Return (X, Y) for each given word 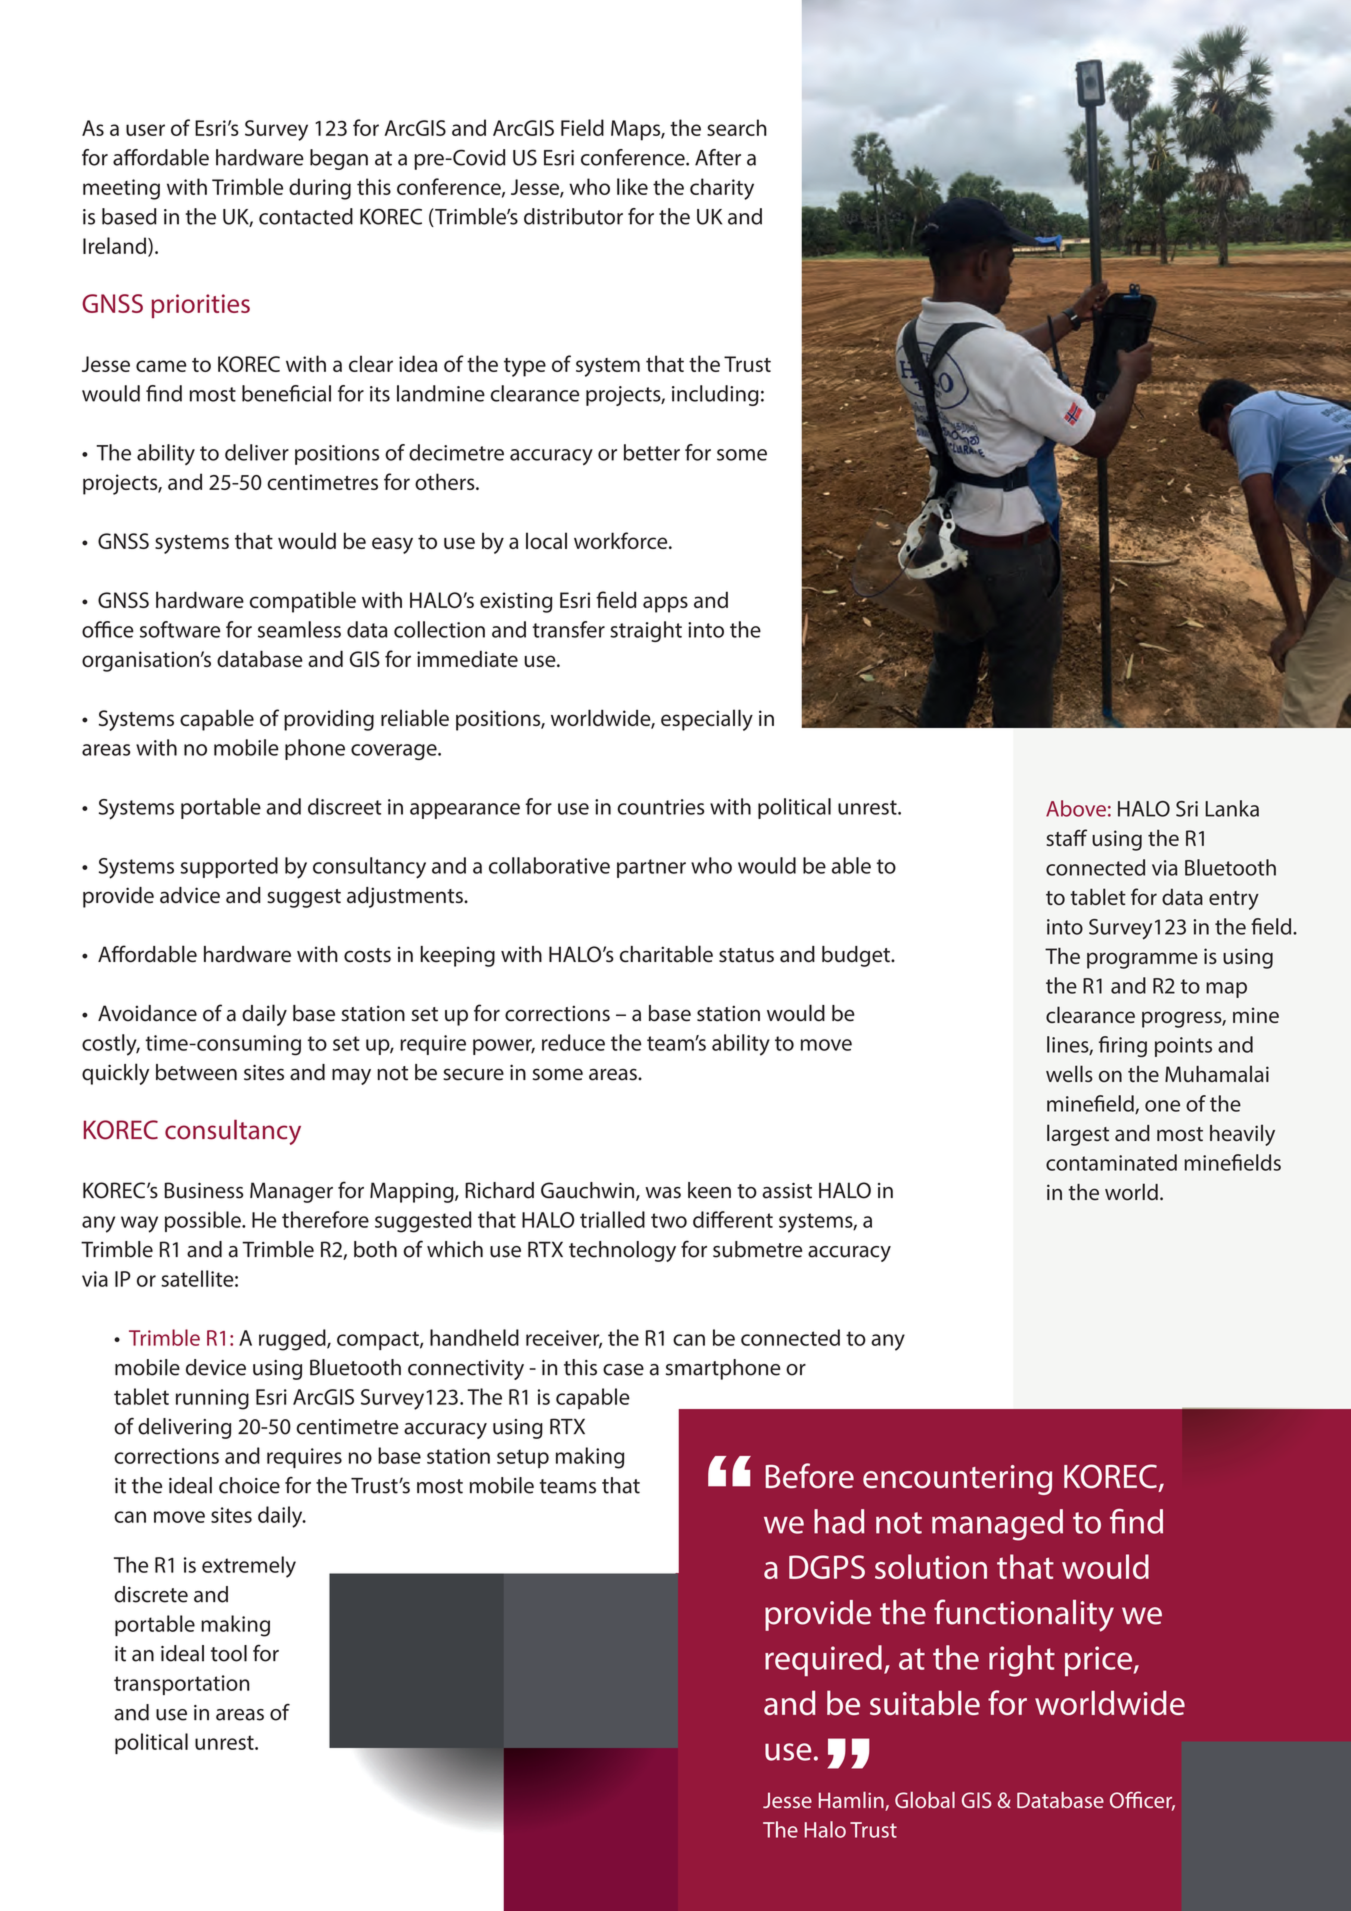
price (1100, 1661)
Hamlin (852, 1801)
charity (722, 189)
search (737, 127)
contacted (306, 216)
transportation (182, 1685)
